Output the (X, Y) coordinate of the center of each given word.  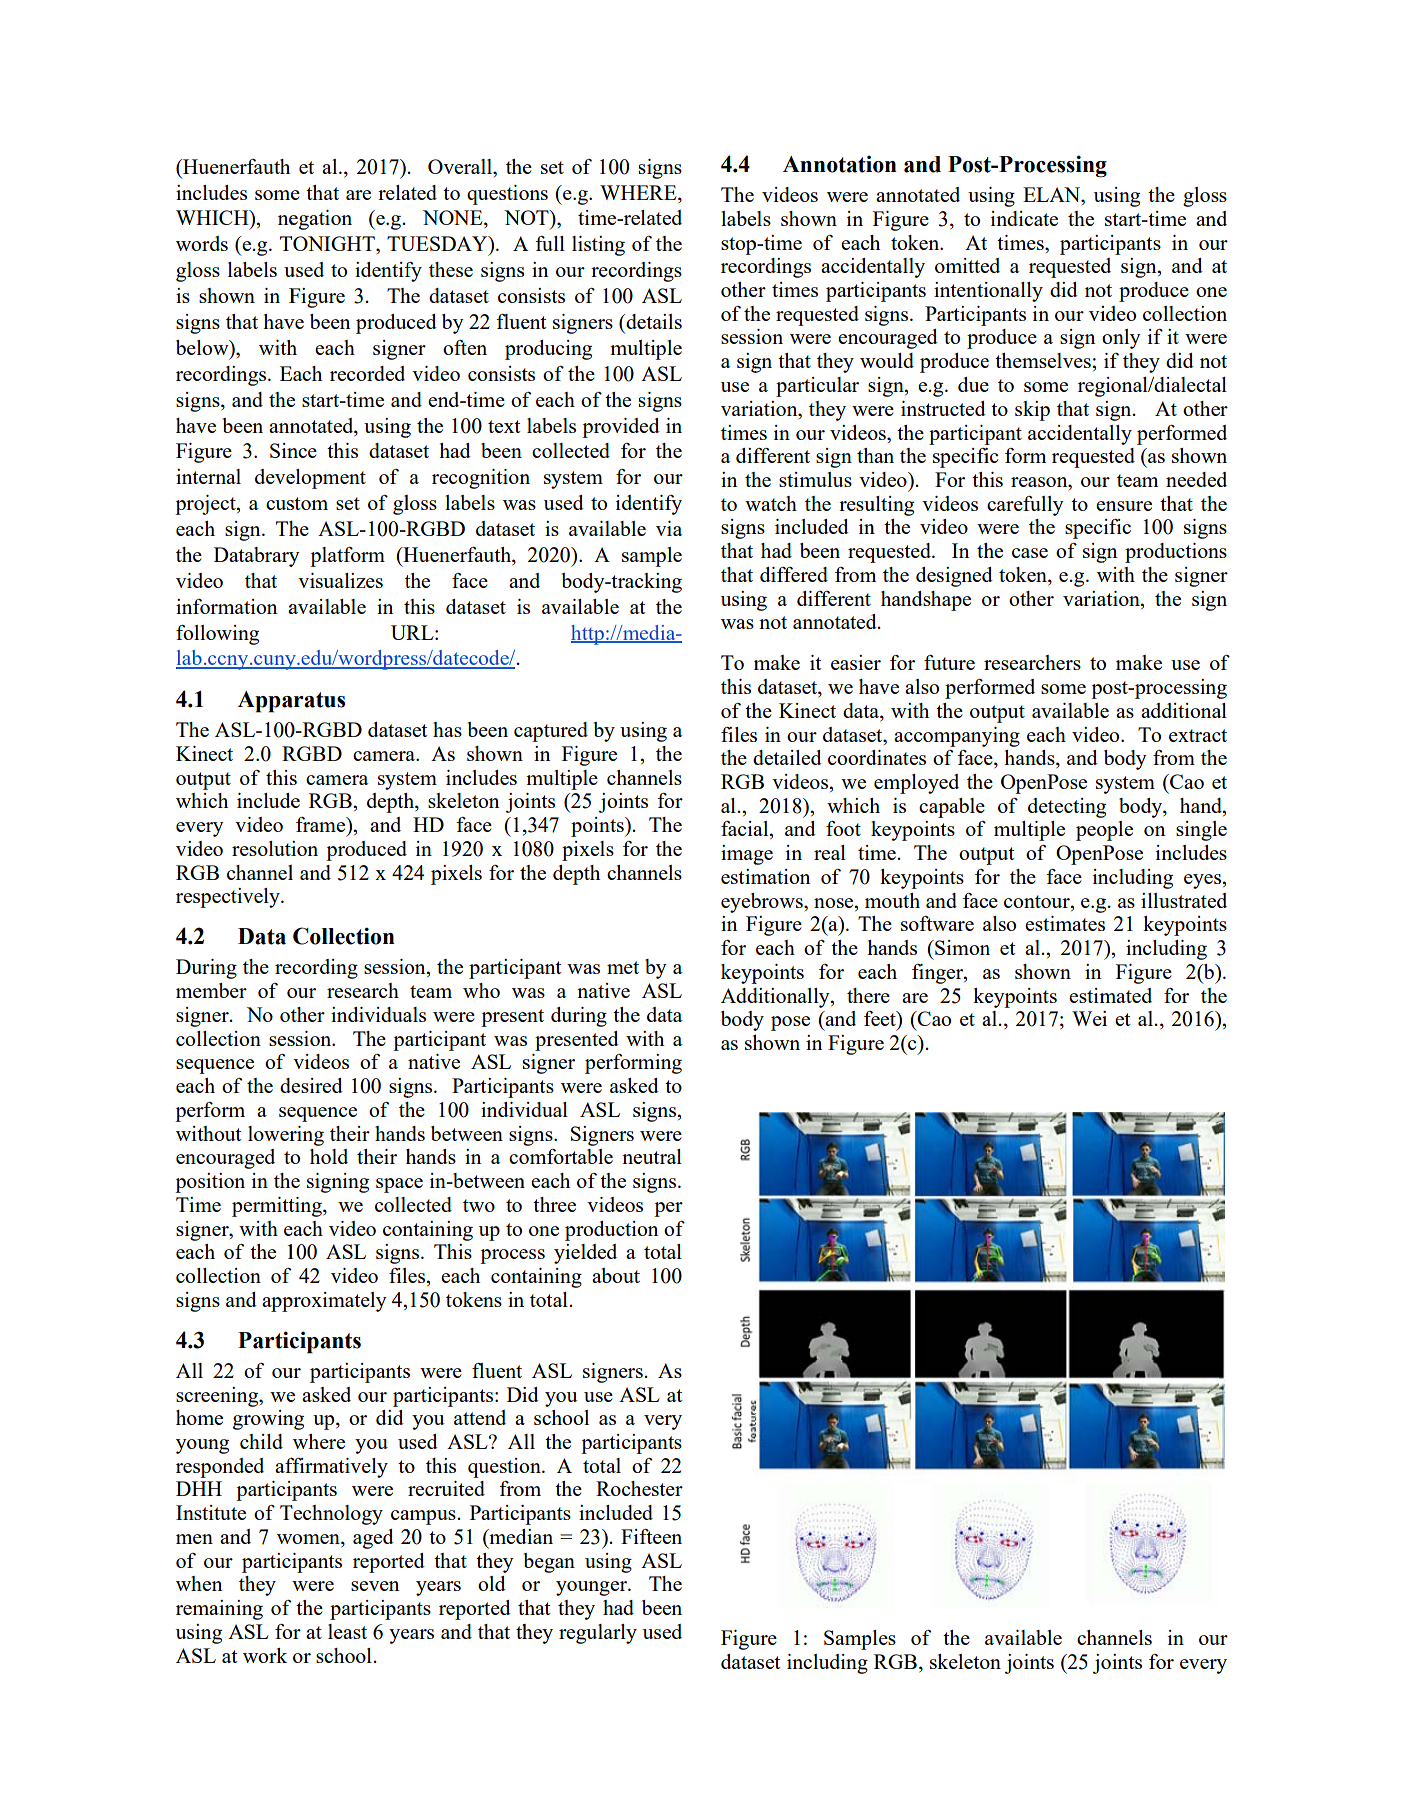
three (554, 1204)
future (949, 662)
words (202, 243)
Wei (1089, 1018)
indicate (1024, 218)
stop (739, 246)
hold (329, 1156)
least (347, 1631)
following (217, 635)
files (739, 734)
